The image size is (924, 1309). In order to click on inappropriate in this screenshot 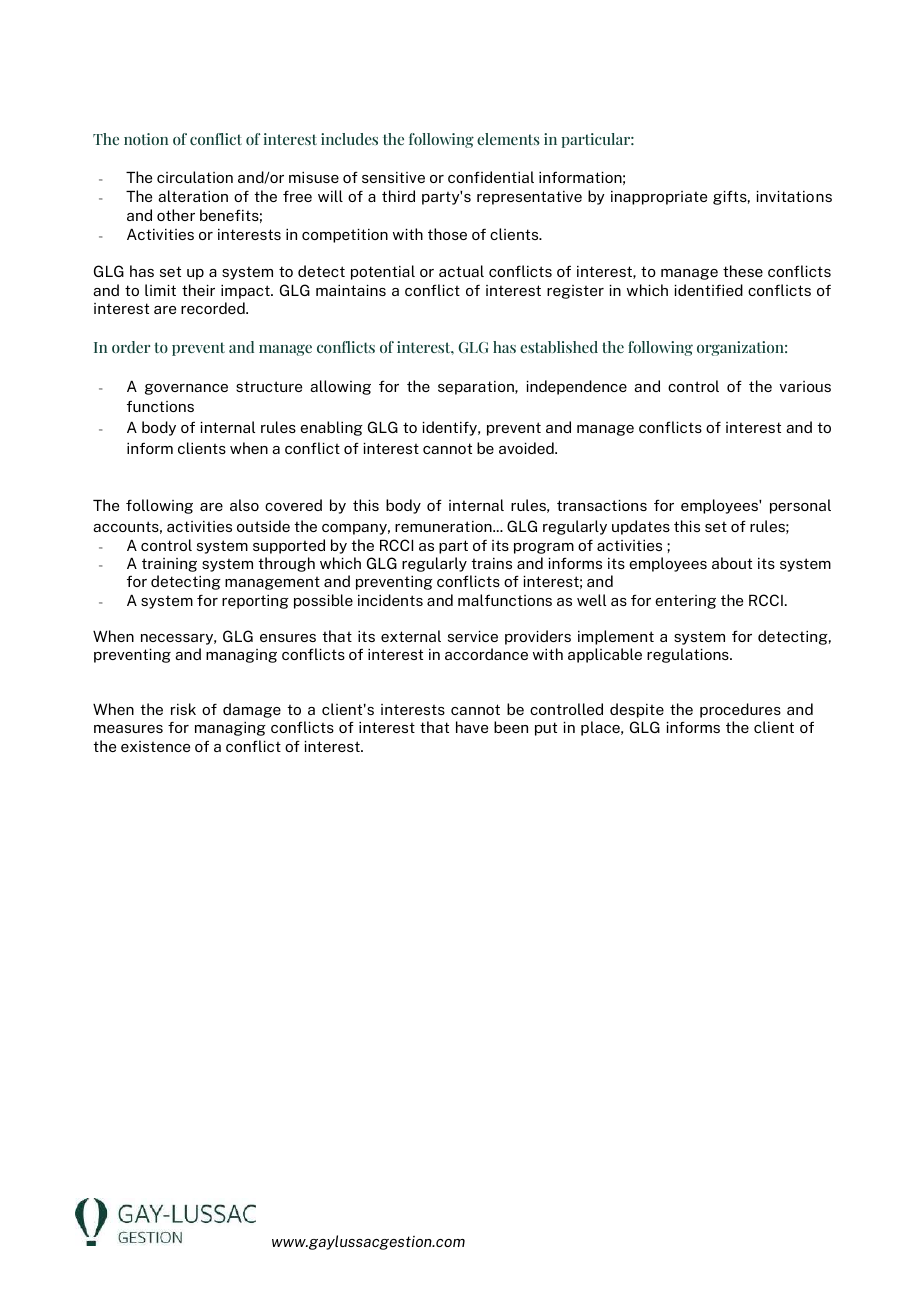, I will do `click(659, 198)`.
